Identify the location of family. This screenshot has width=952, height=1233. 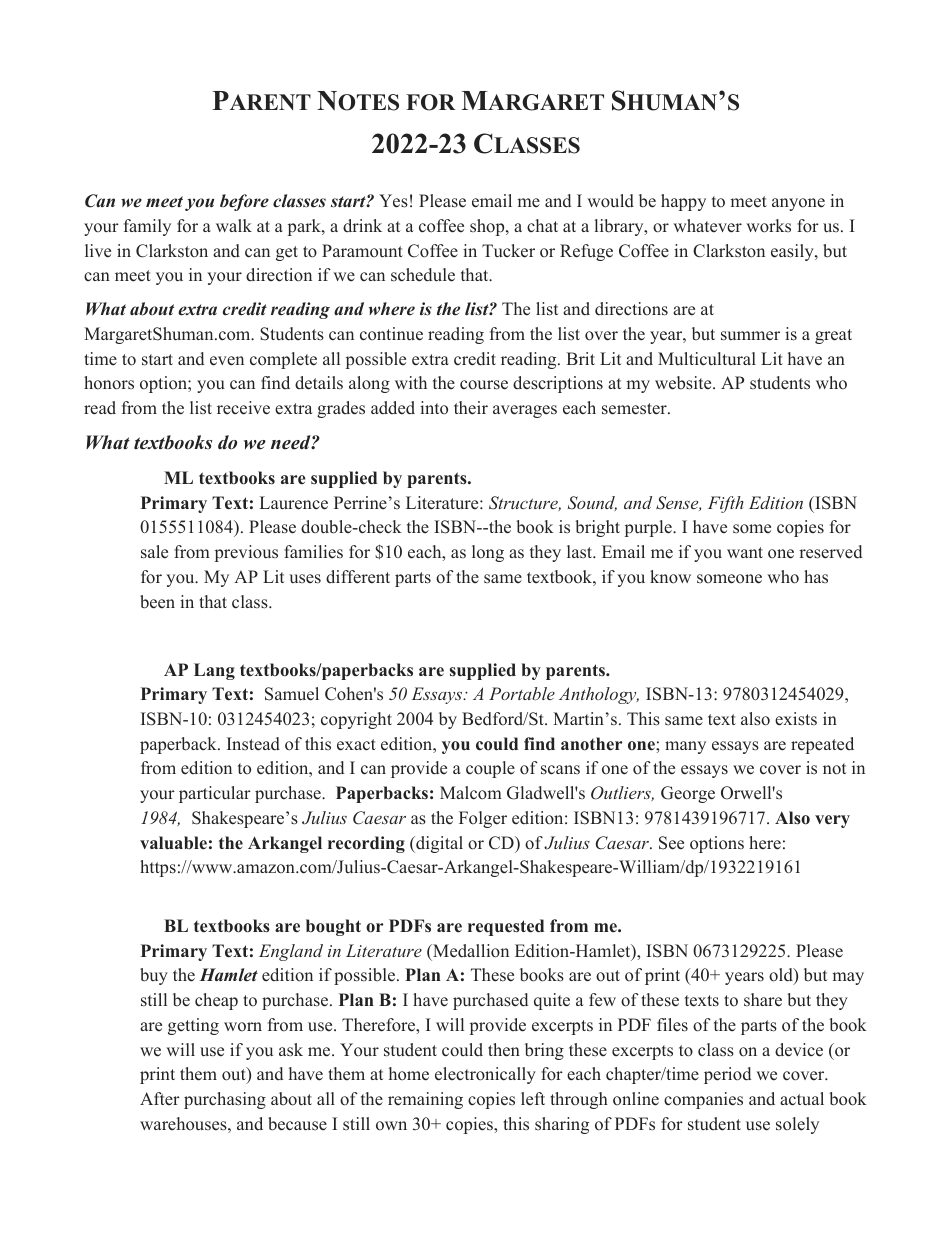
(147, 227).
